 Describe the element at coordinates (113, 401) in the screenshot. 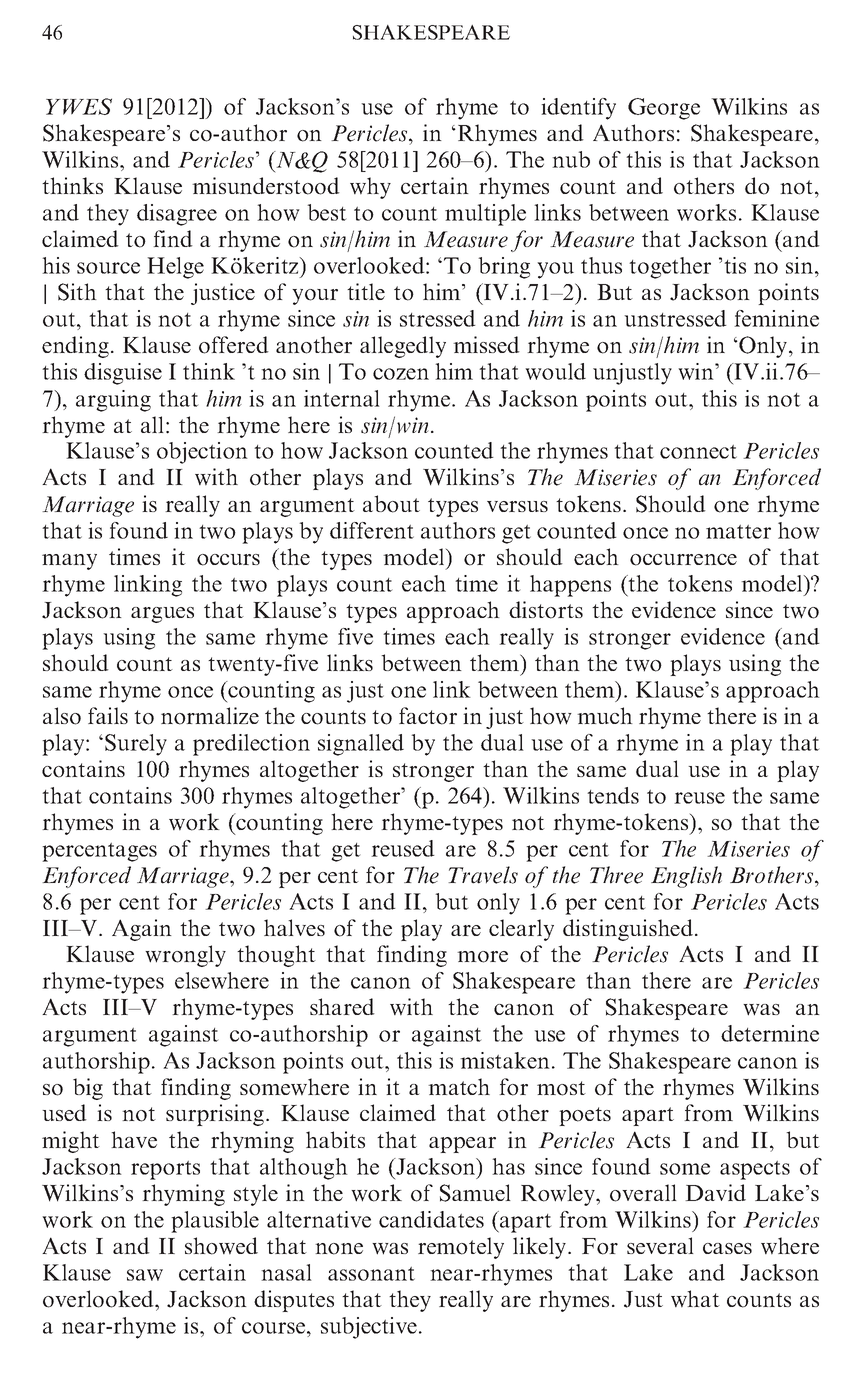

I see `arguing` at that location.
